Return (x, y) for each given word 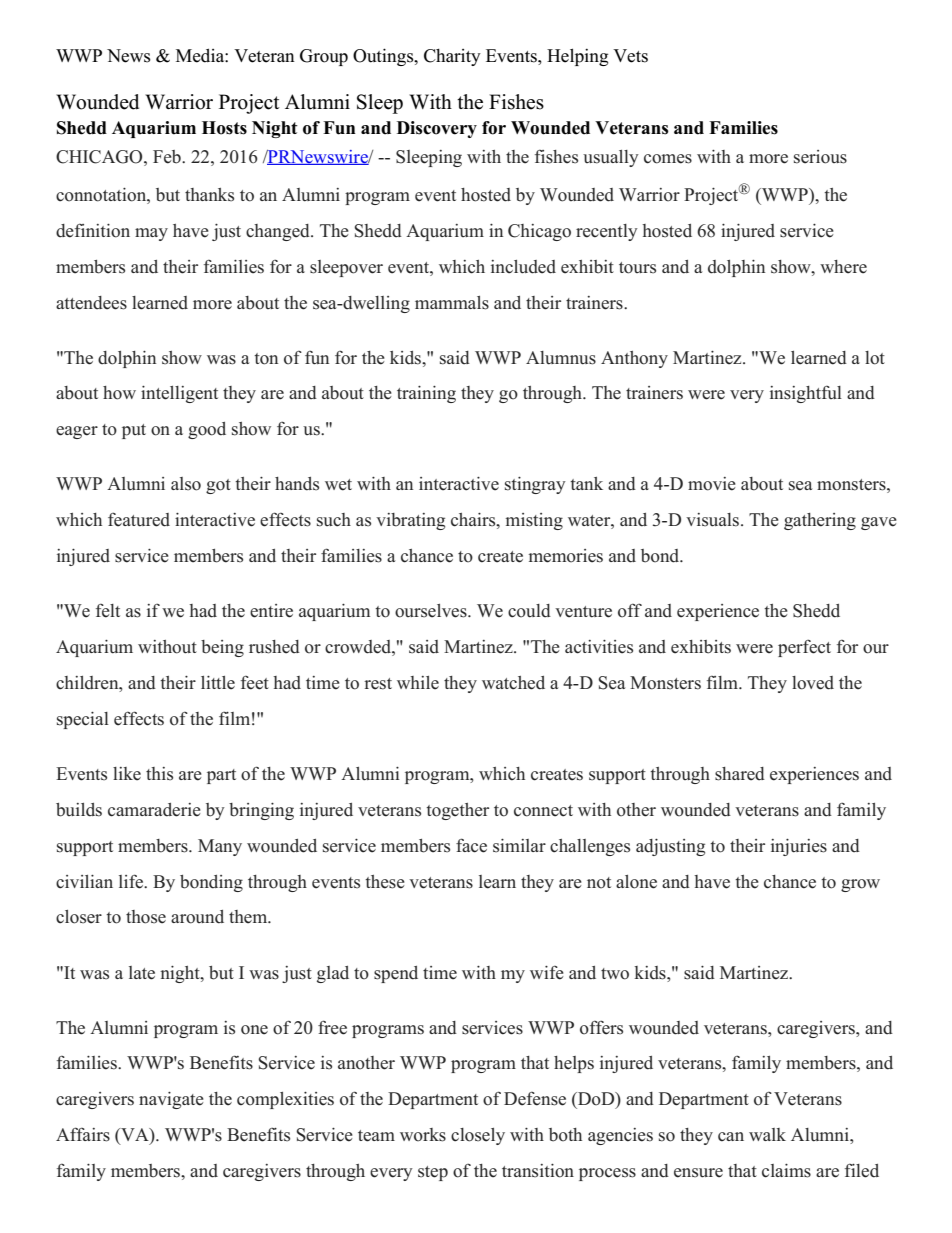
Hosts (224, 128)
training (426, 394)
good (207, 430)
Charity (452, 57)
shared (740, 774)
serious (820, 157)
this (159, 774)
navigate (171, 1100)
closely (478, 1136)
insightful (806, 394)
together (457, 811)
